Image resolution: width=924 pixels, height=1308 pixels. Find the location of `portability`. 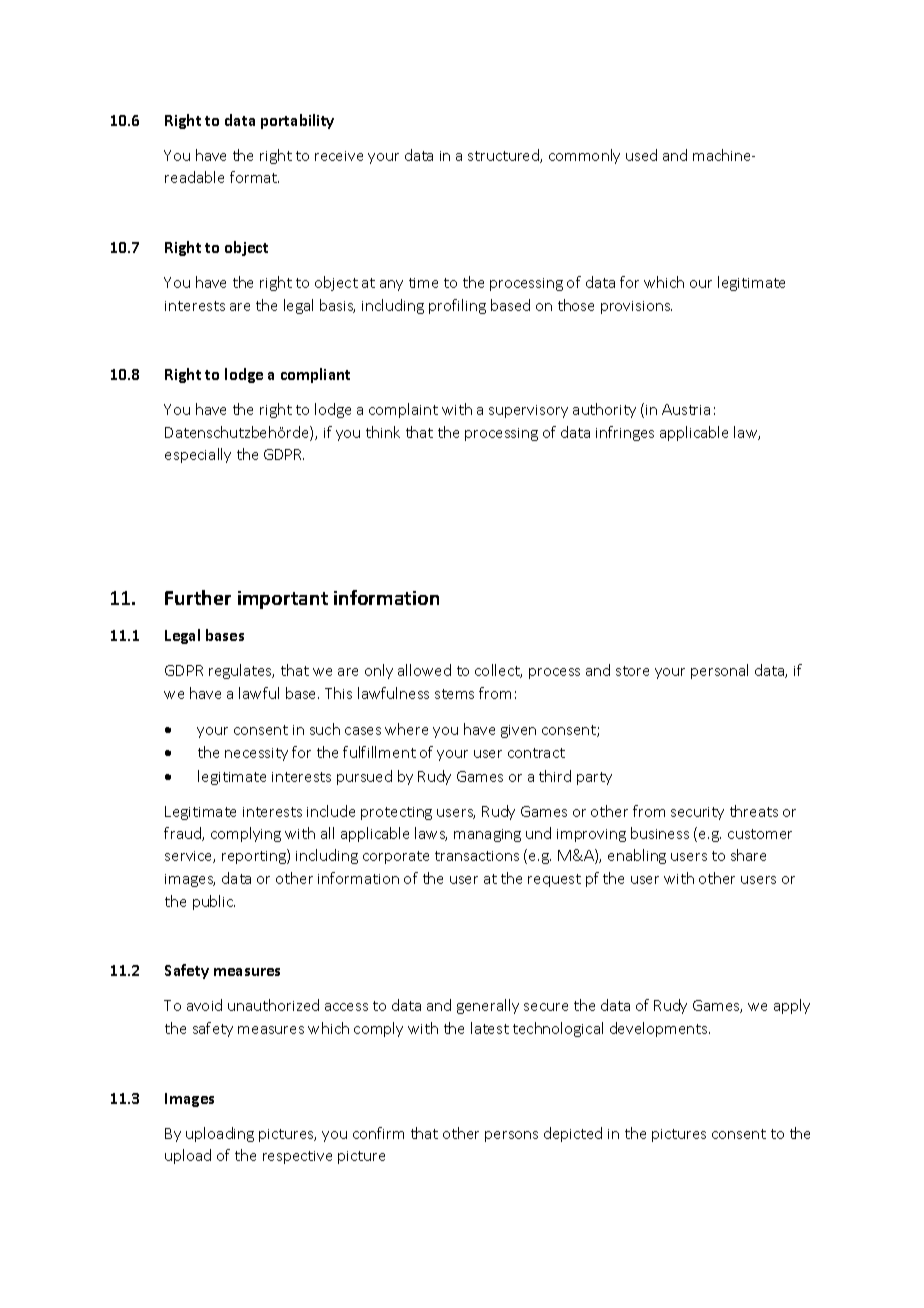

portability is located at coordinates (297, 121).
